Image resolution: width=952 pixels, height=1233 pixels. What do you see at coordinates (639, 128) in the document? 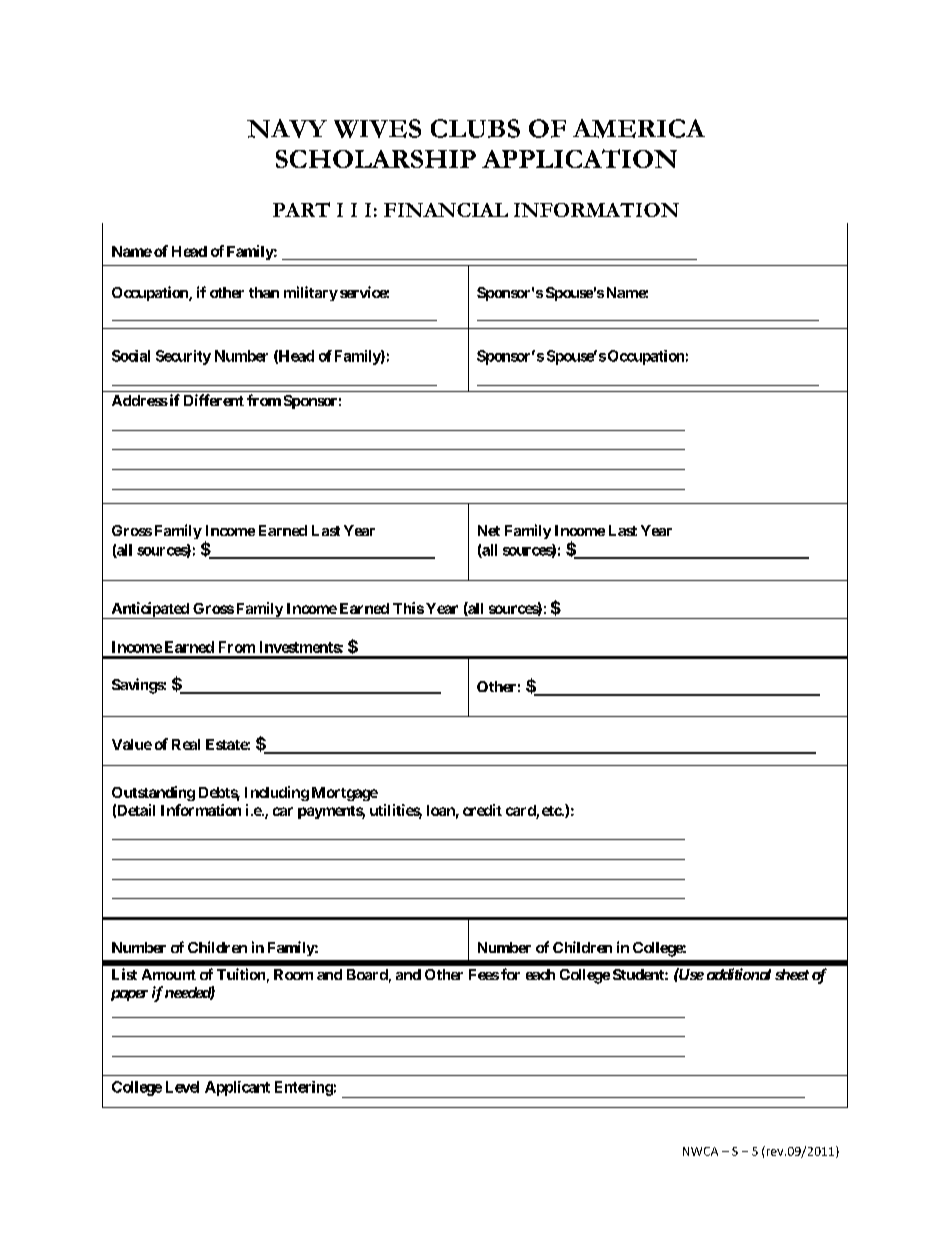
I see `AMERICA` at bounding box center [639, 128].
